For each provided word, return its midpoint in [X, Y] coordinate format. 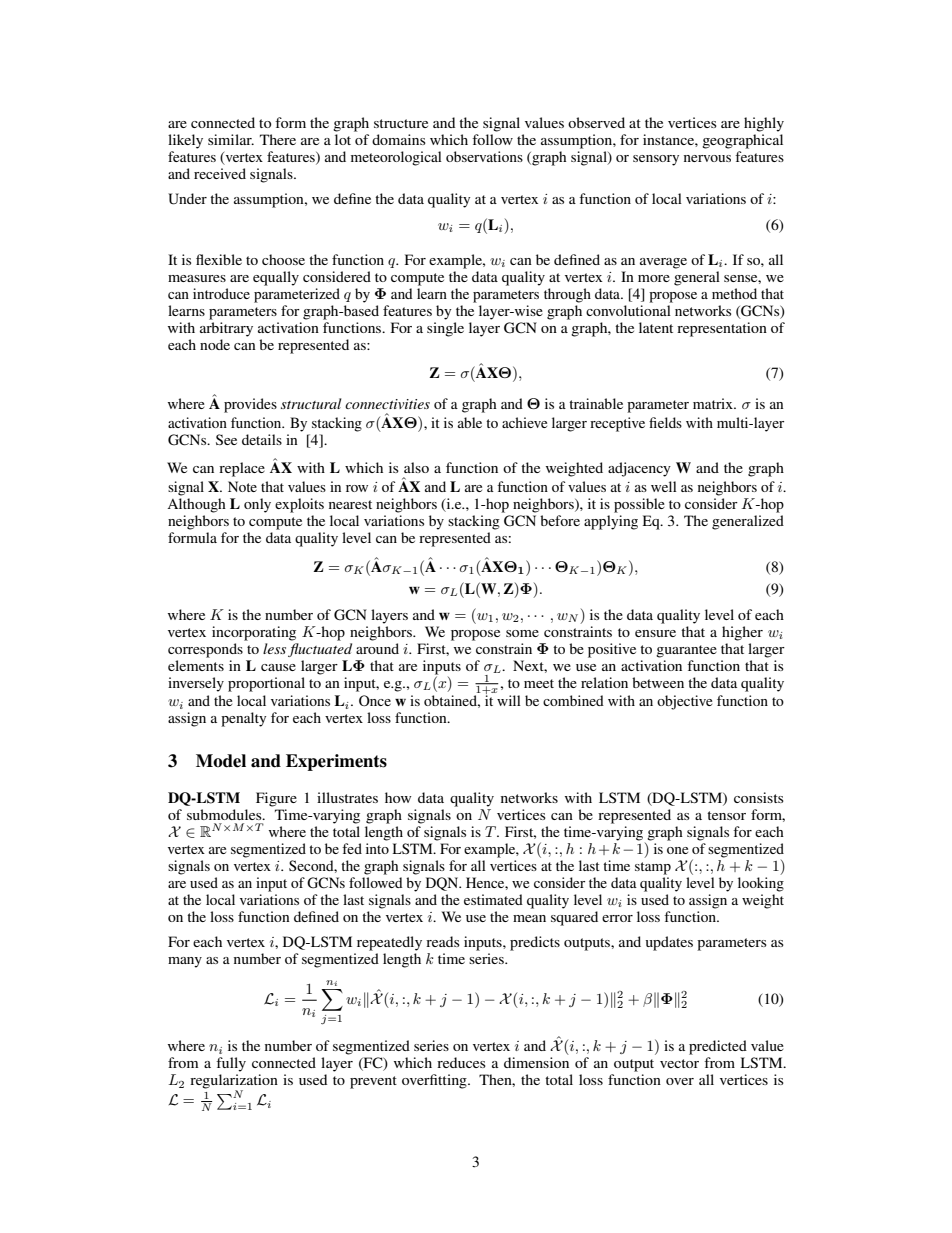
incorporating [254, 633]
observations [484, 156]
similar [231, 139]
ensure [655, 633]
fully [231, 1064]
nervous [707, 158]
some [522, 633]
